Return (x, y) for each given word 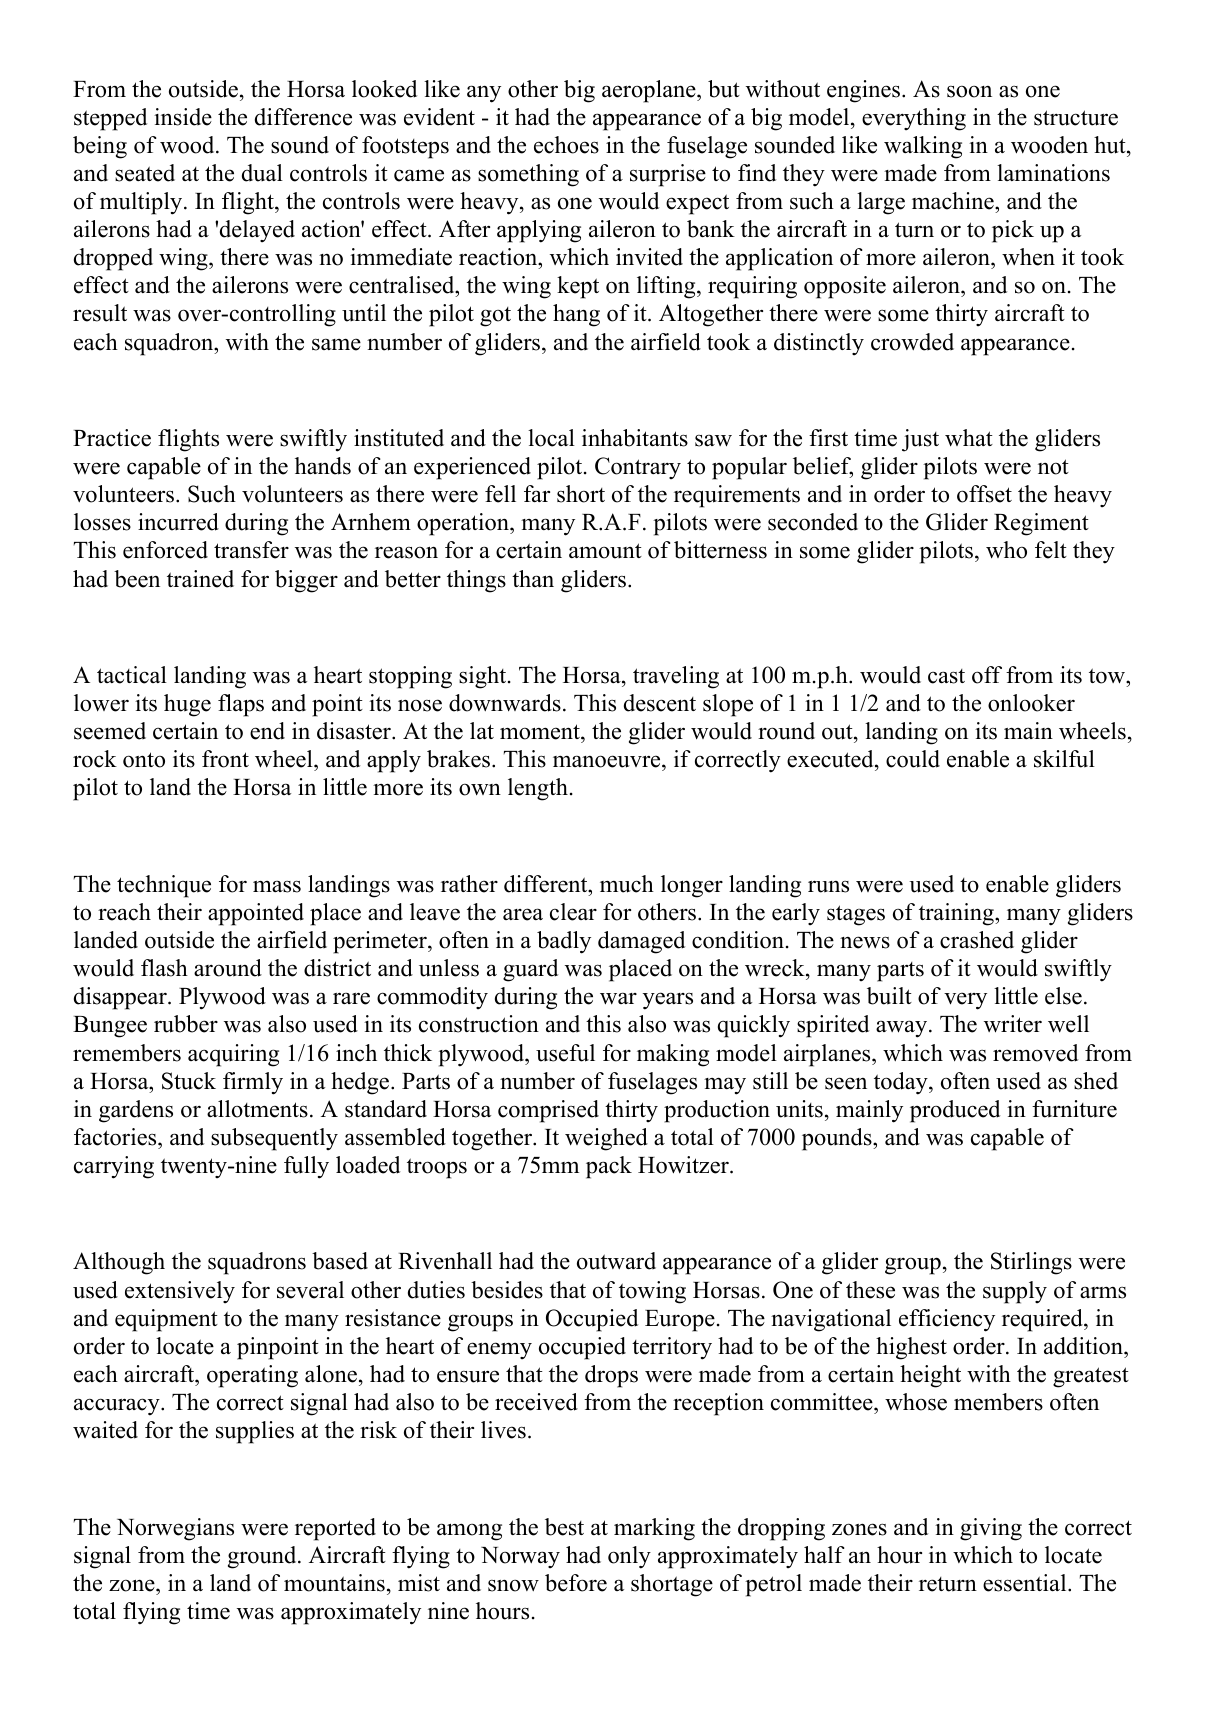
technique (164, 886)
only (629, 1557)
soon (969, 92)
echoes (566, 145)
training (957, 914)
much (627, 884)
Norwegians (175, 1529)
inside (183, 117)
